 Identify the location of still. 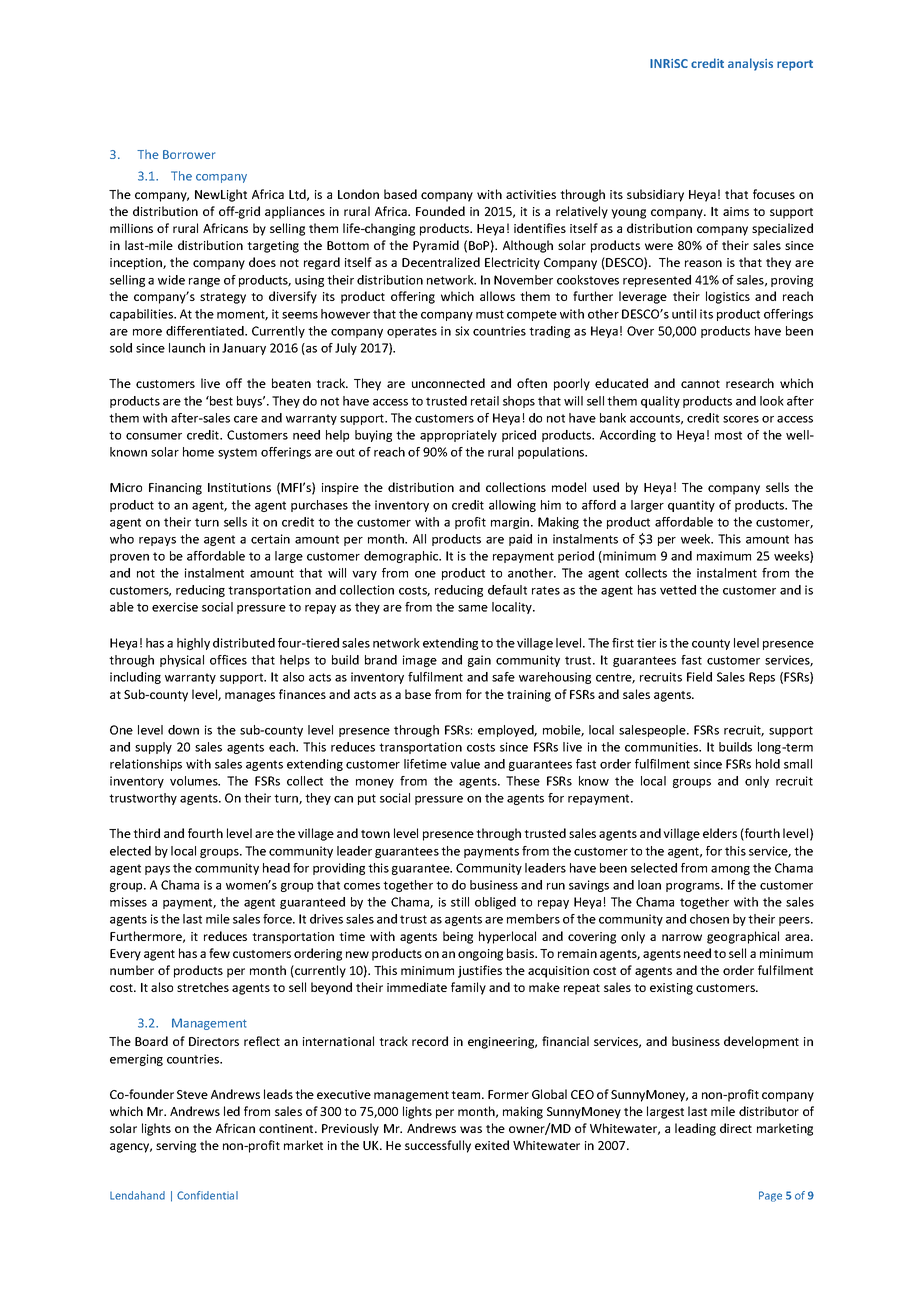
(460, 902).
